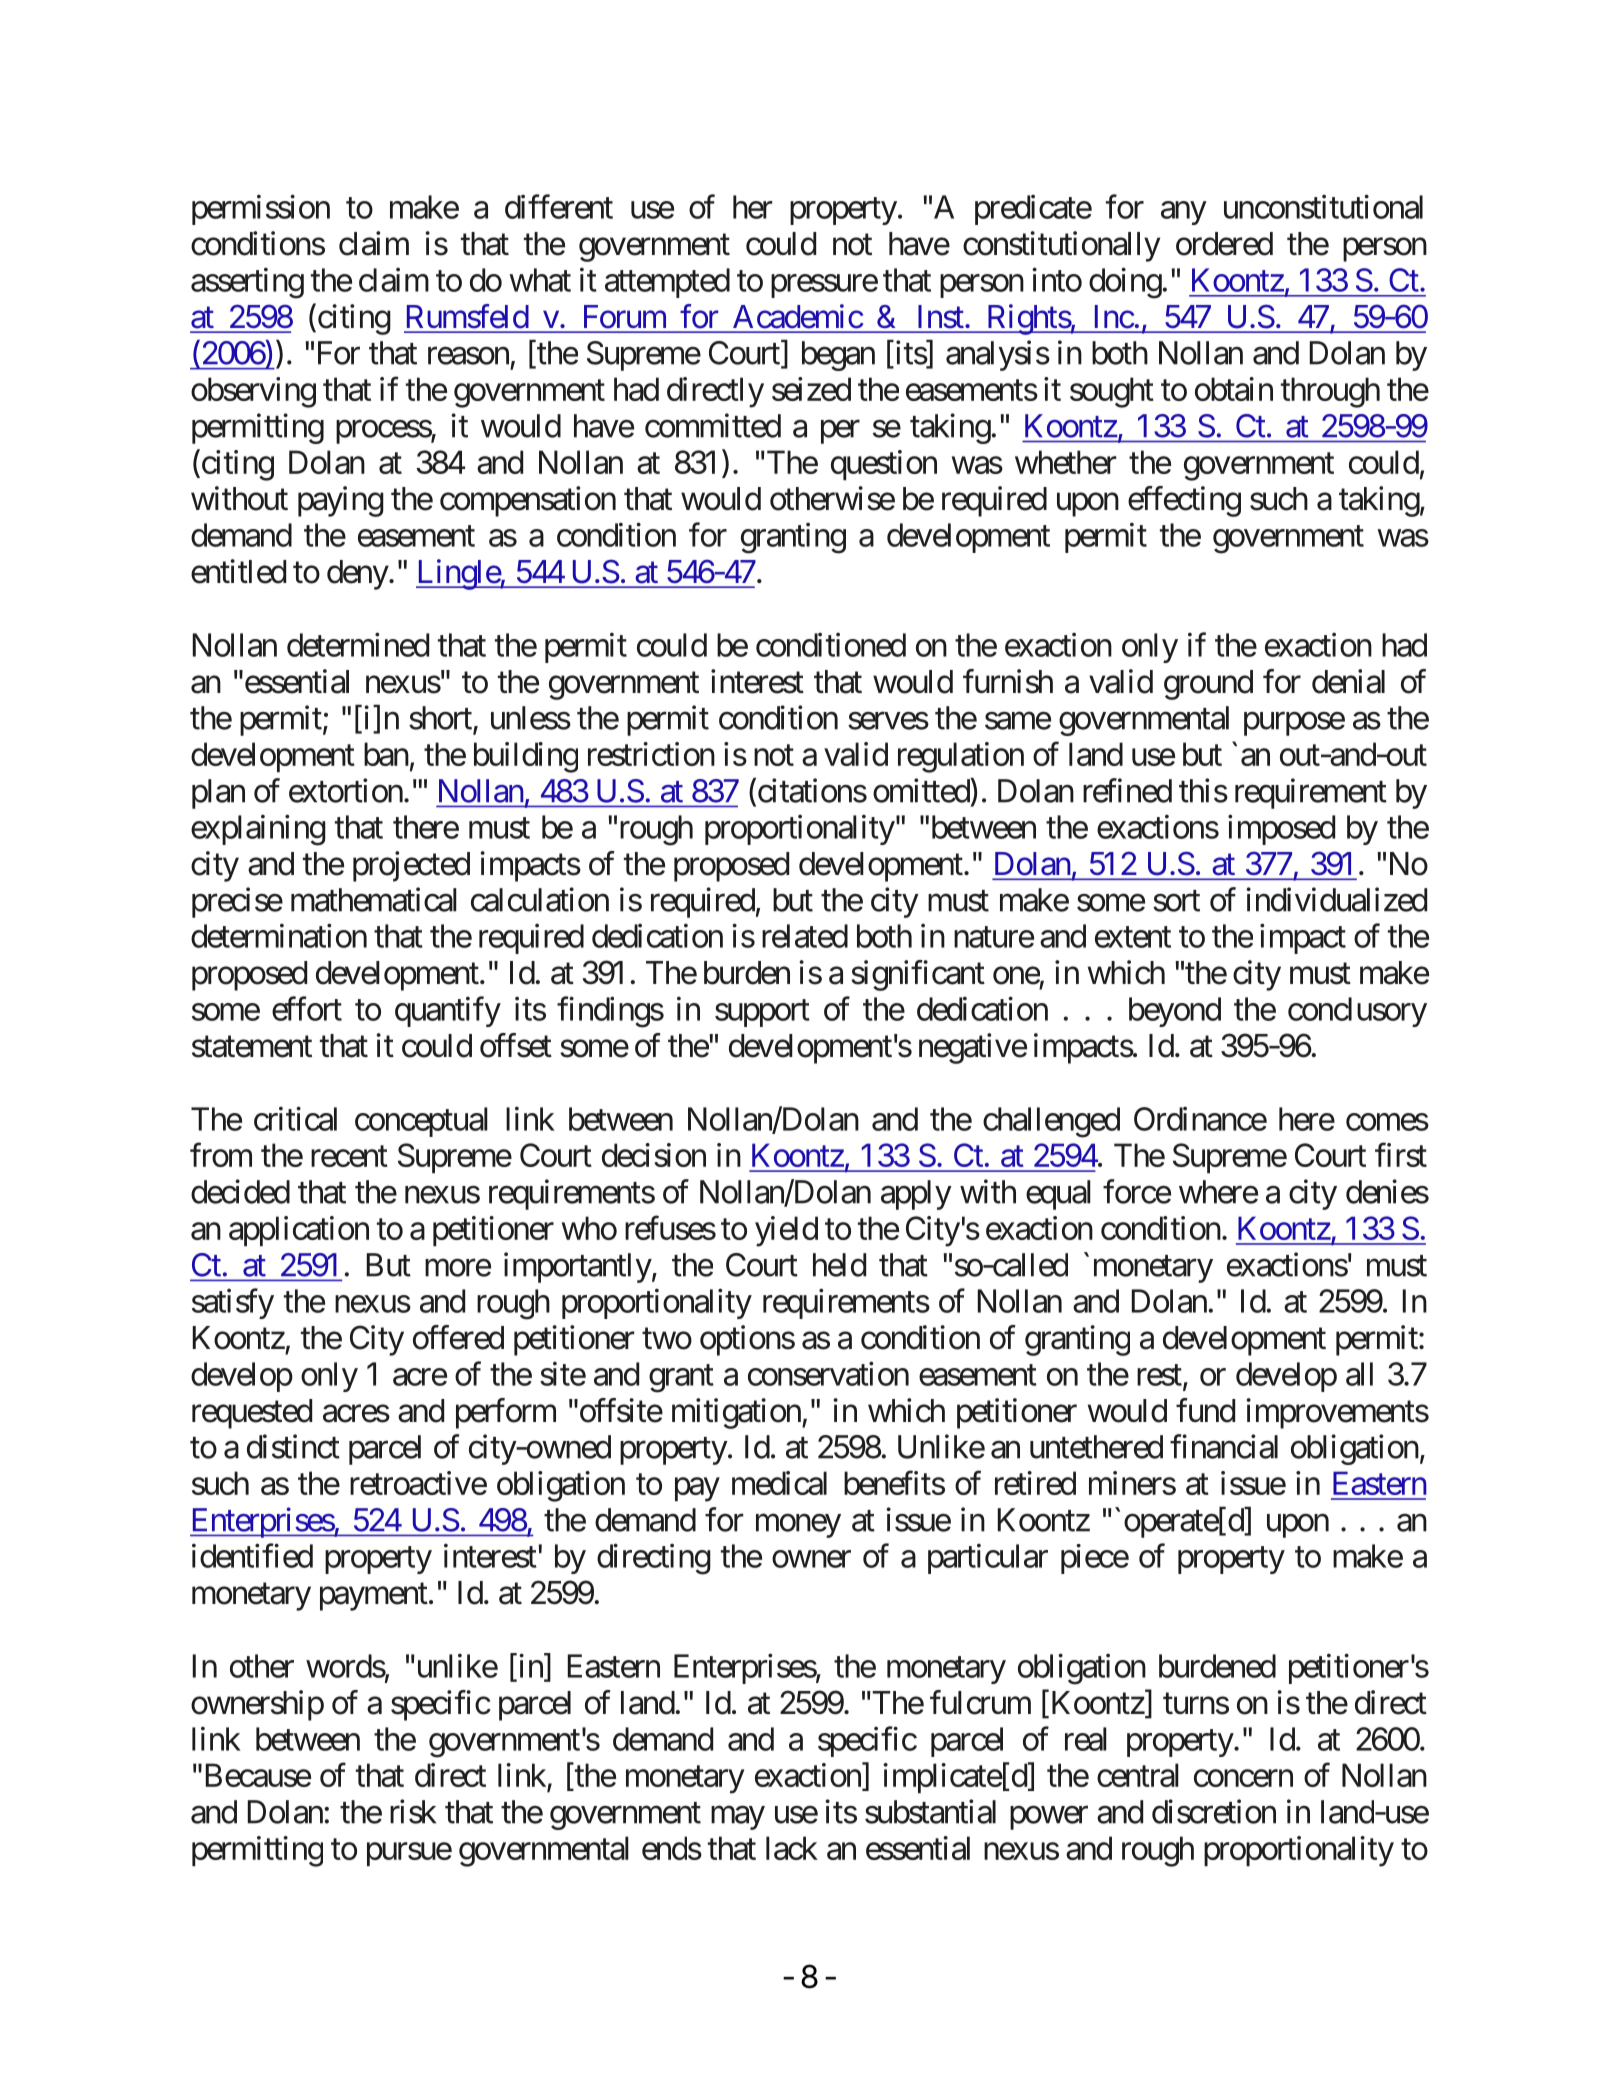 The width and height of the screenshot is (1616, 2091). What do you see at coordinates (1175, 1012) in the screenshot?
I see `beyond` at bounding box center [1175, 1012].
